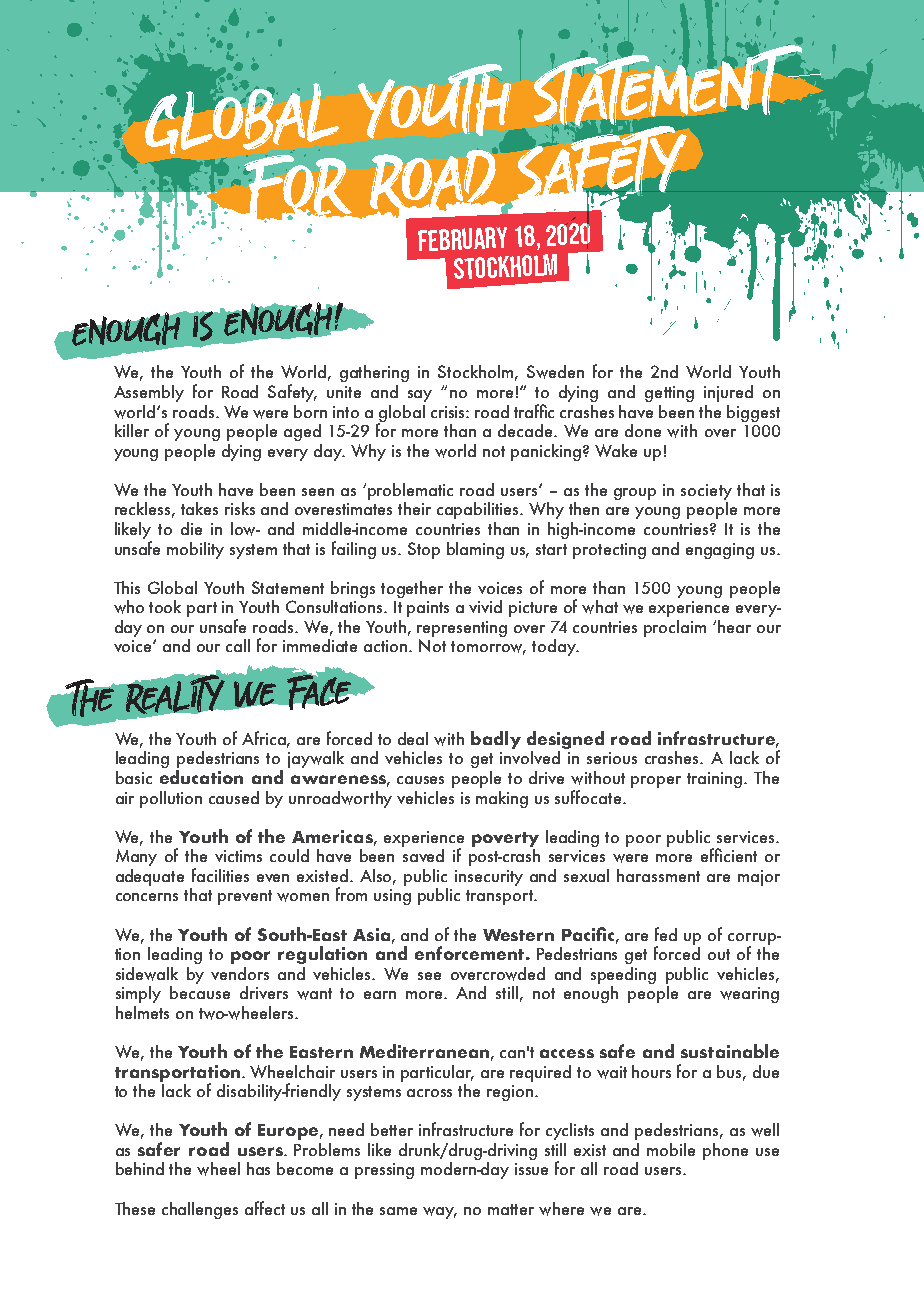 The image size is (924, 1308). Describe the element at coordinates (488, 648) in the page. I see `tomorrow` at that location.
